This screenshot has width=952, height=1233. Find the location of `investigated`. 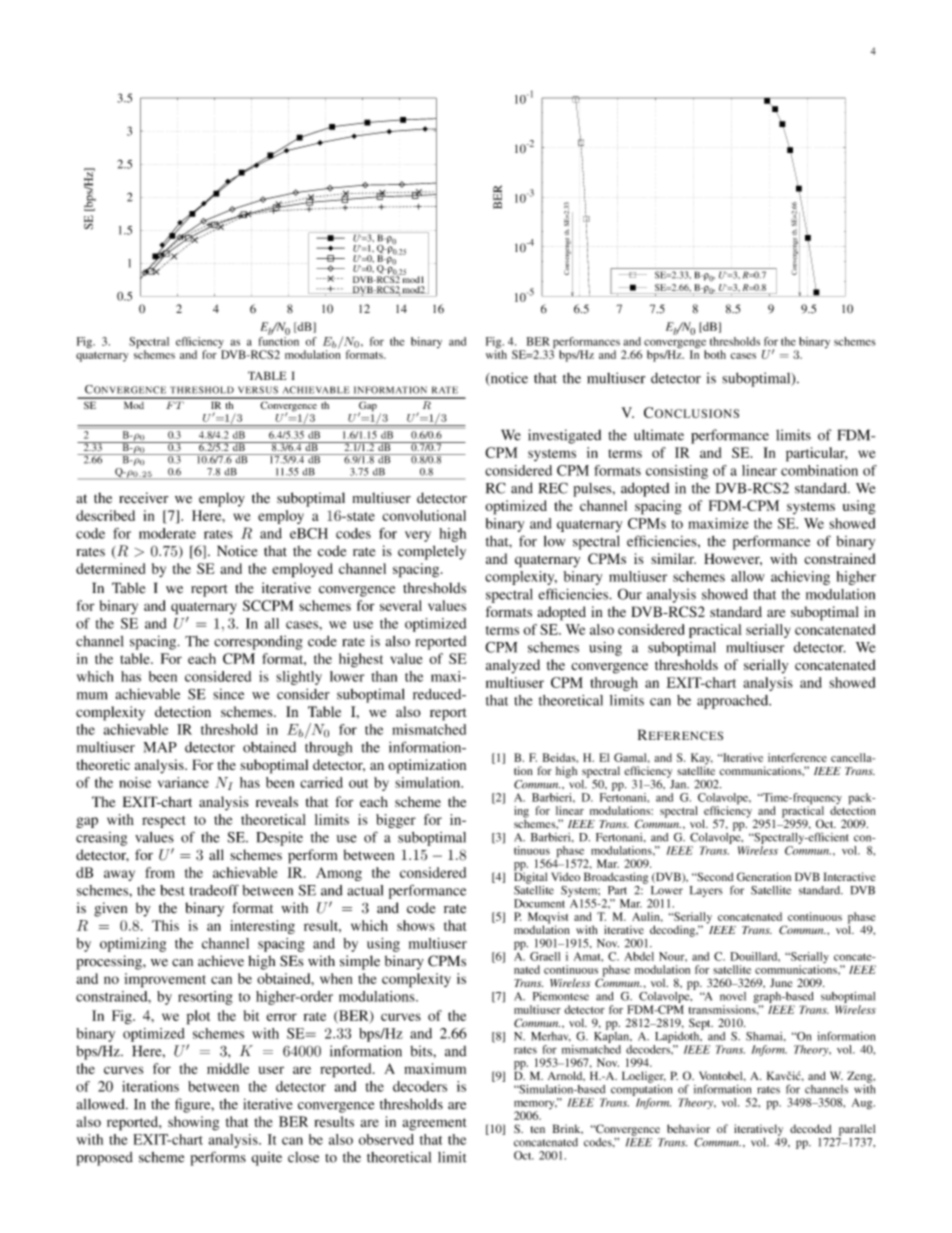

investigated is located at coordinates (564, 436).
